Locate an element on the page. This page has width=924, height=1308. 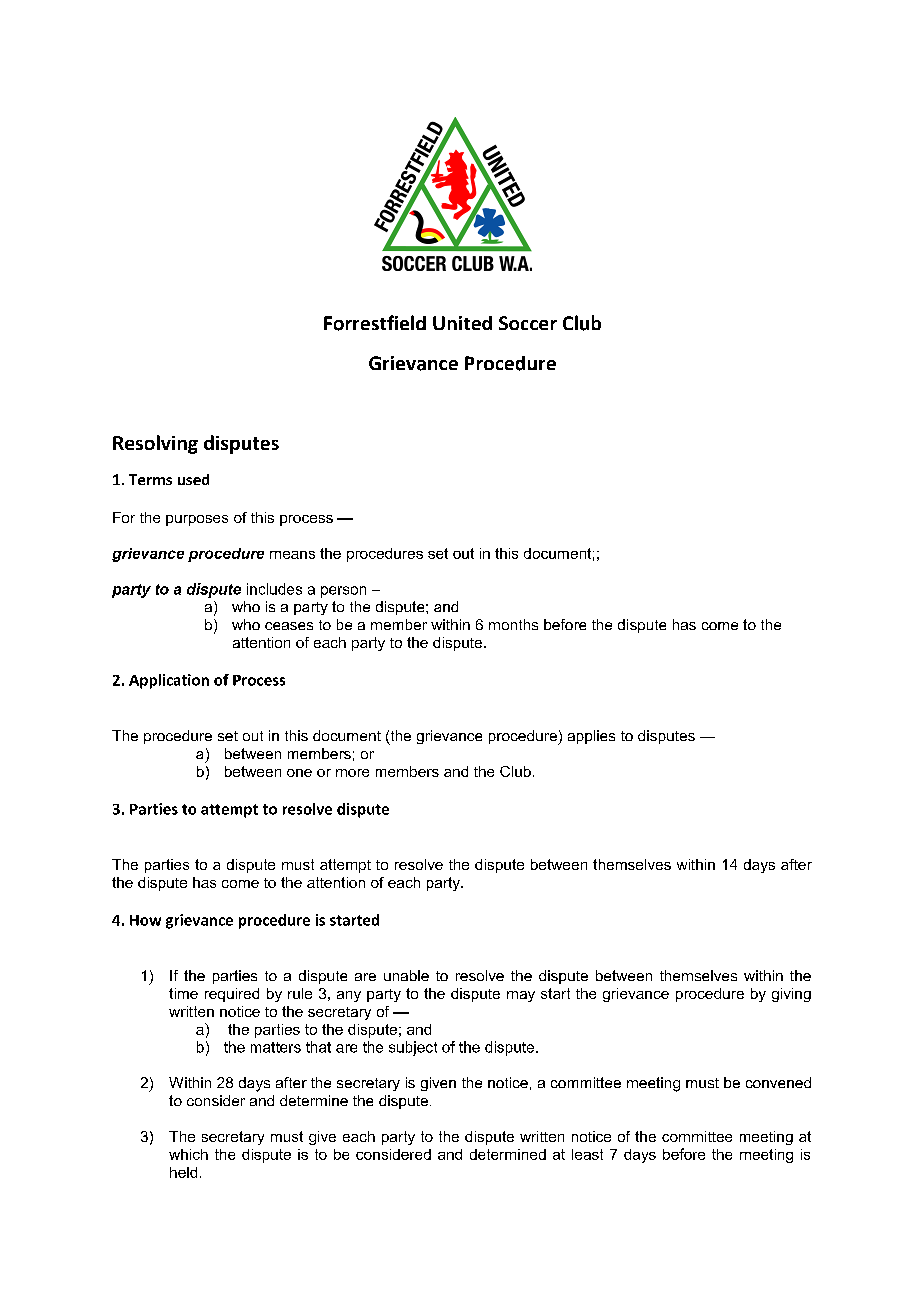
which is located at coordinates (188, 1154).
